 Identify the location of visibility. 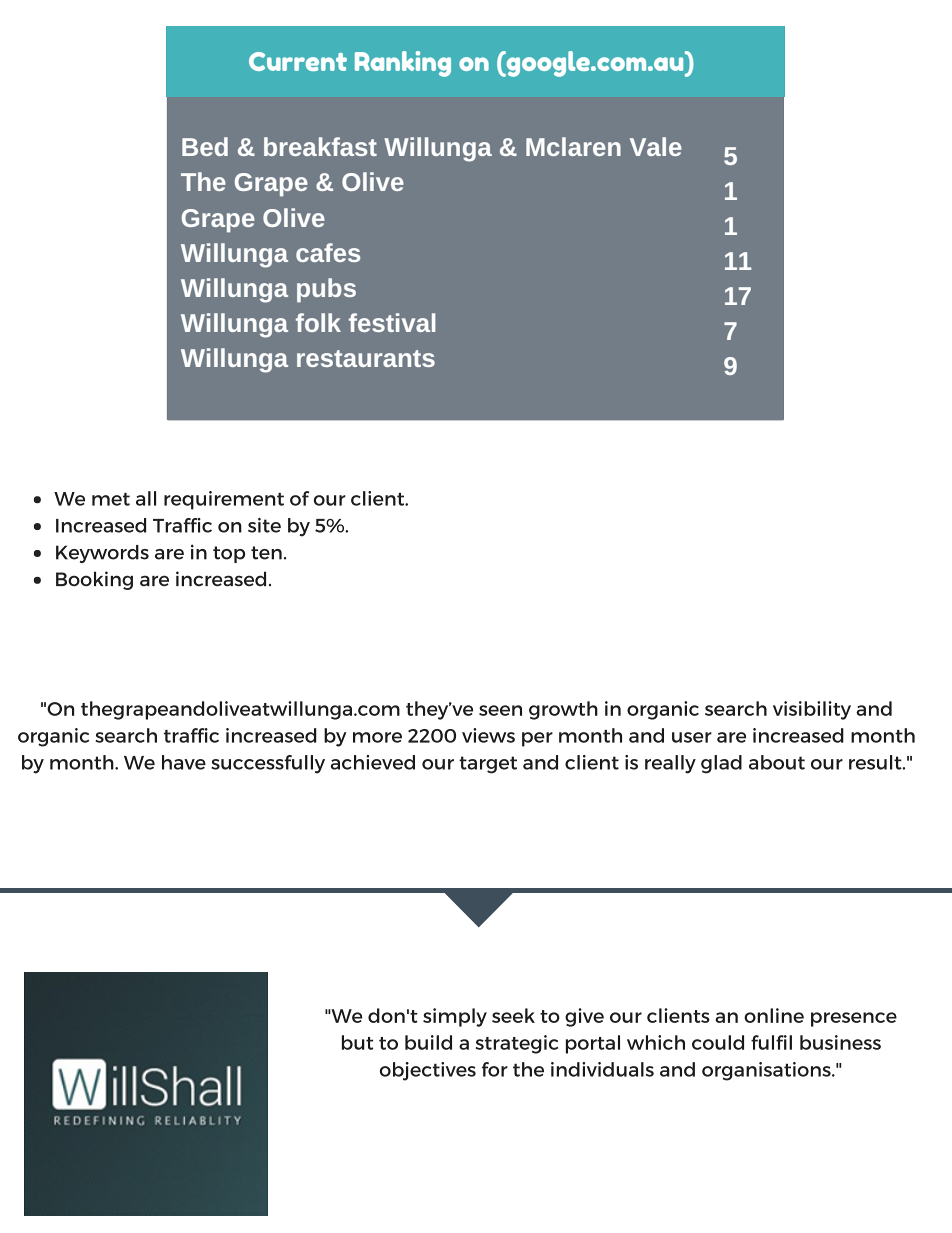
(812, 710).
